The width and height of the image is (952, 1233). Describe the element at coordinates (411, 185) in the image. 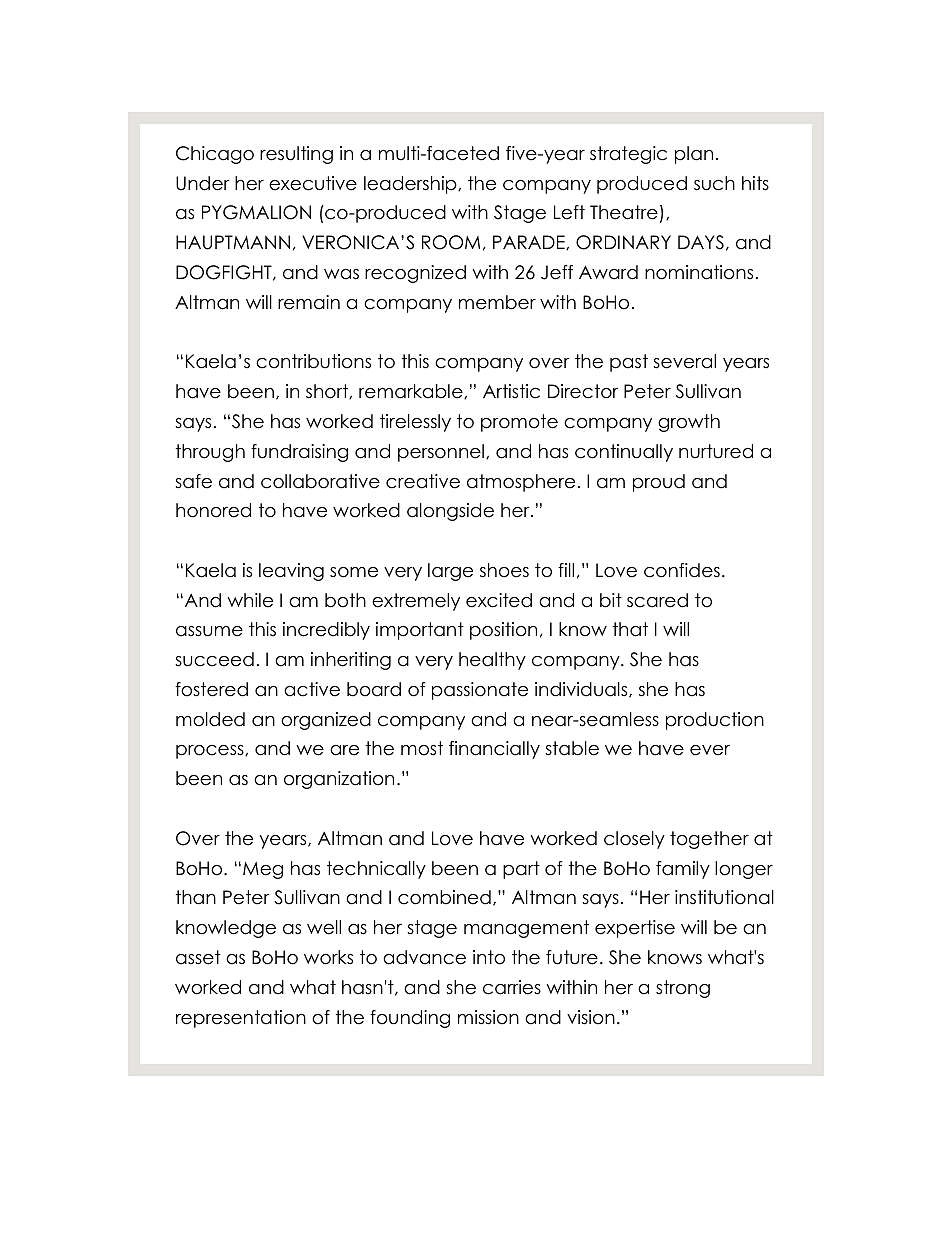

I see `leadership` at that location.
